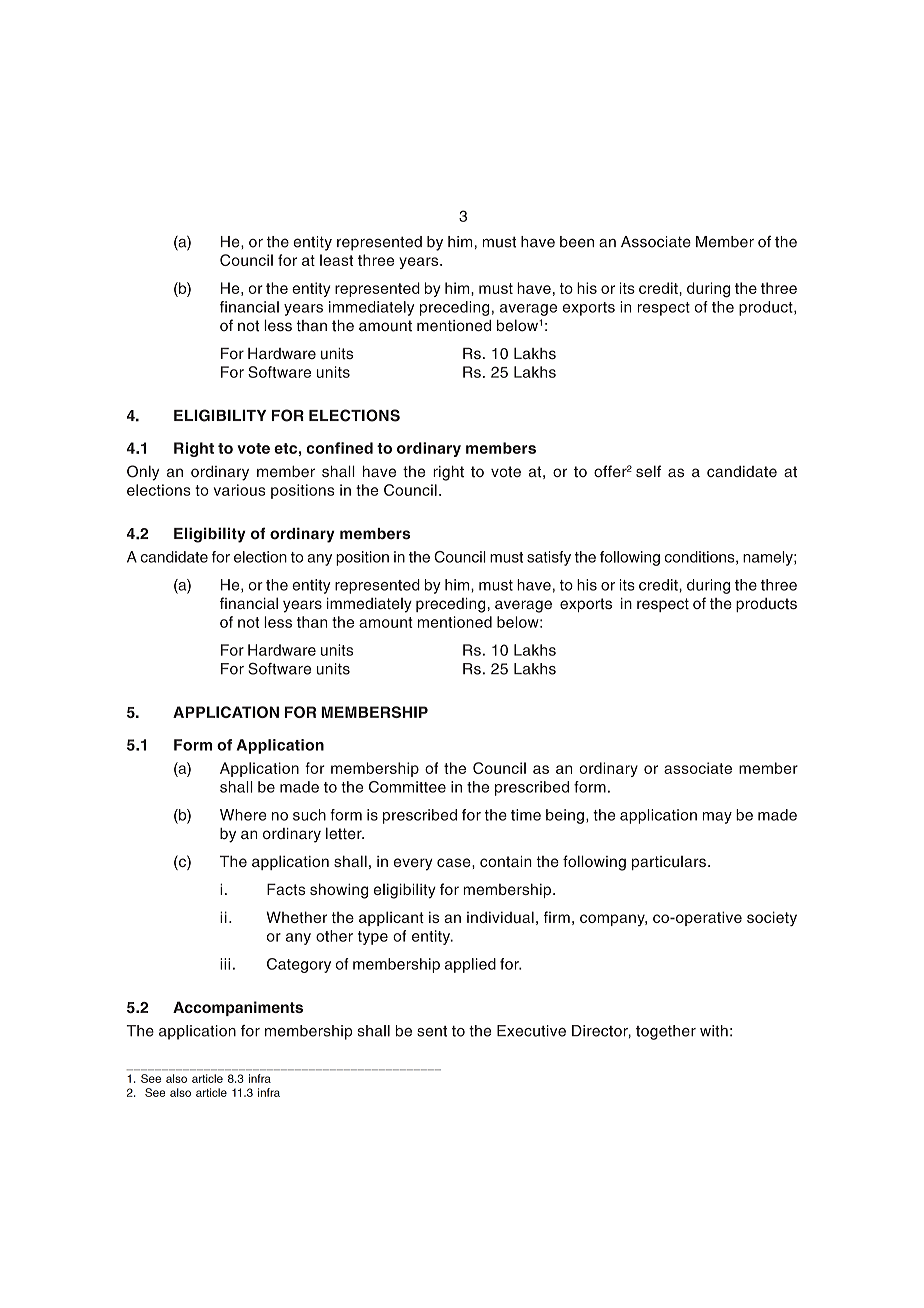 Image resolution: width=924 pixels, height=1308 pixels. What do you see at coordinates (238, 1008) in the screenshot?
I see `Accompaniments` at bounding box center [238, 1008].
